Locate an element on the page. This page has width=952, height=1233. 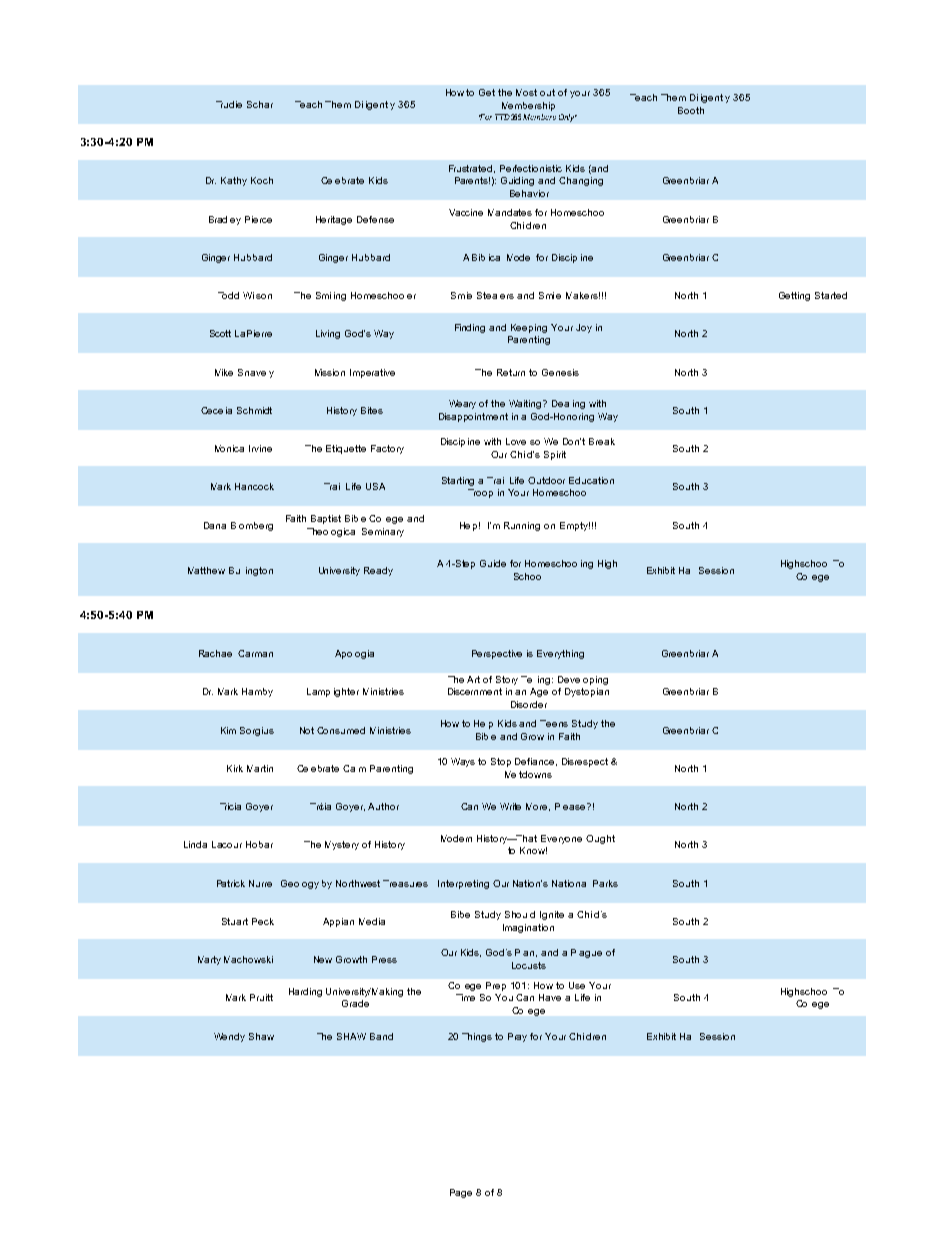
Should is located at coordinates (520, 914).
